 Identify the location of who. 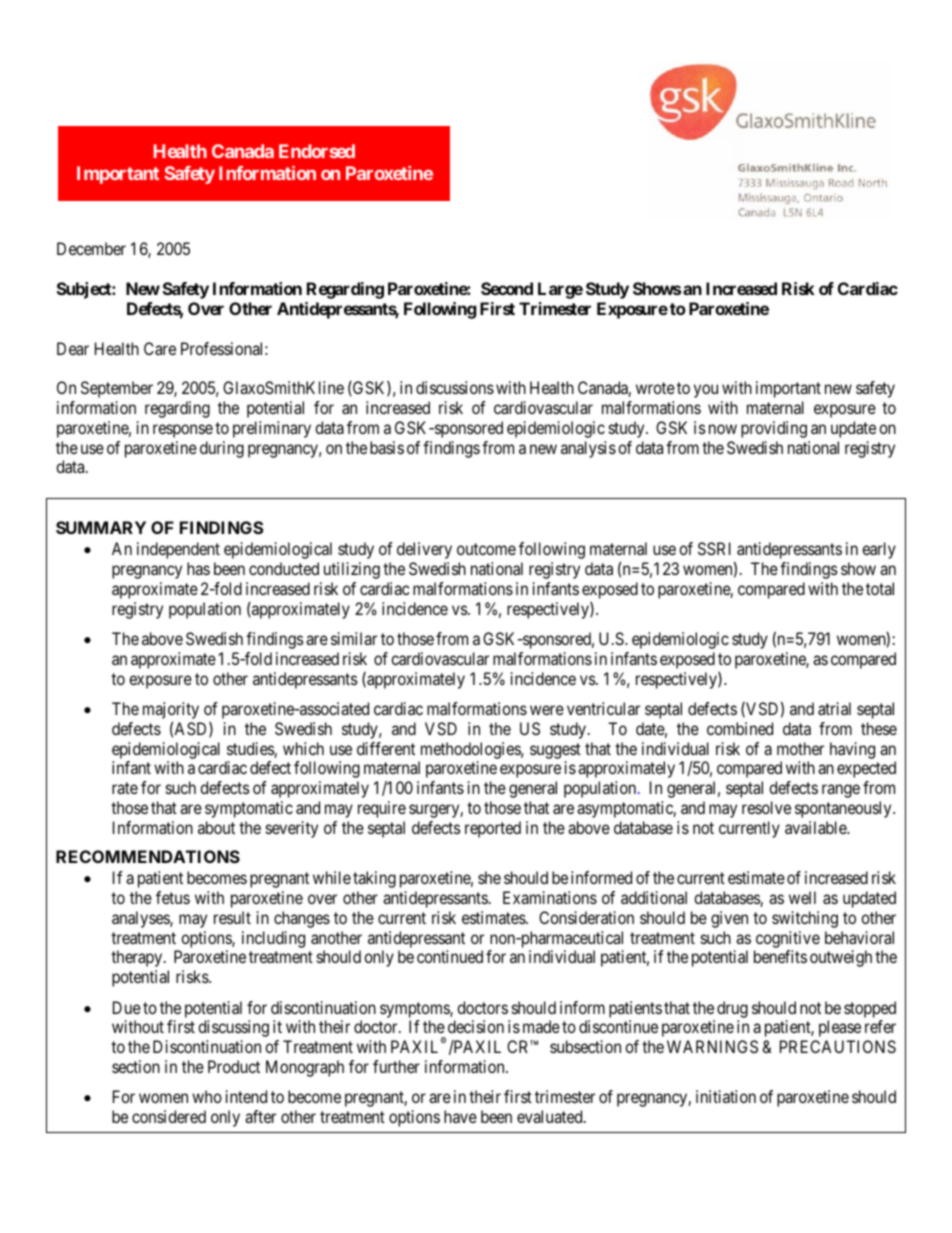
(207, 1096).
